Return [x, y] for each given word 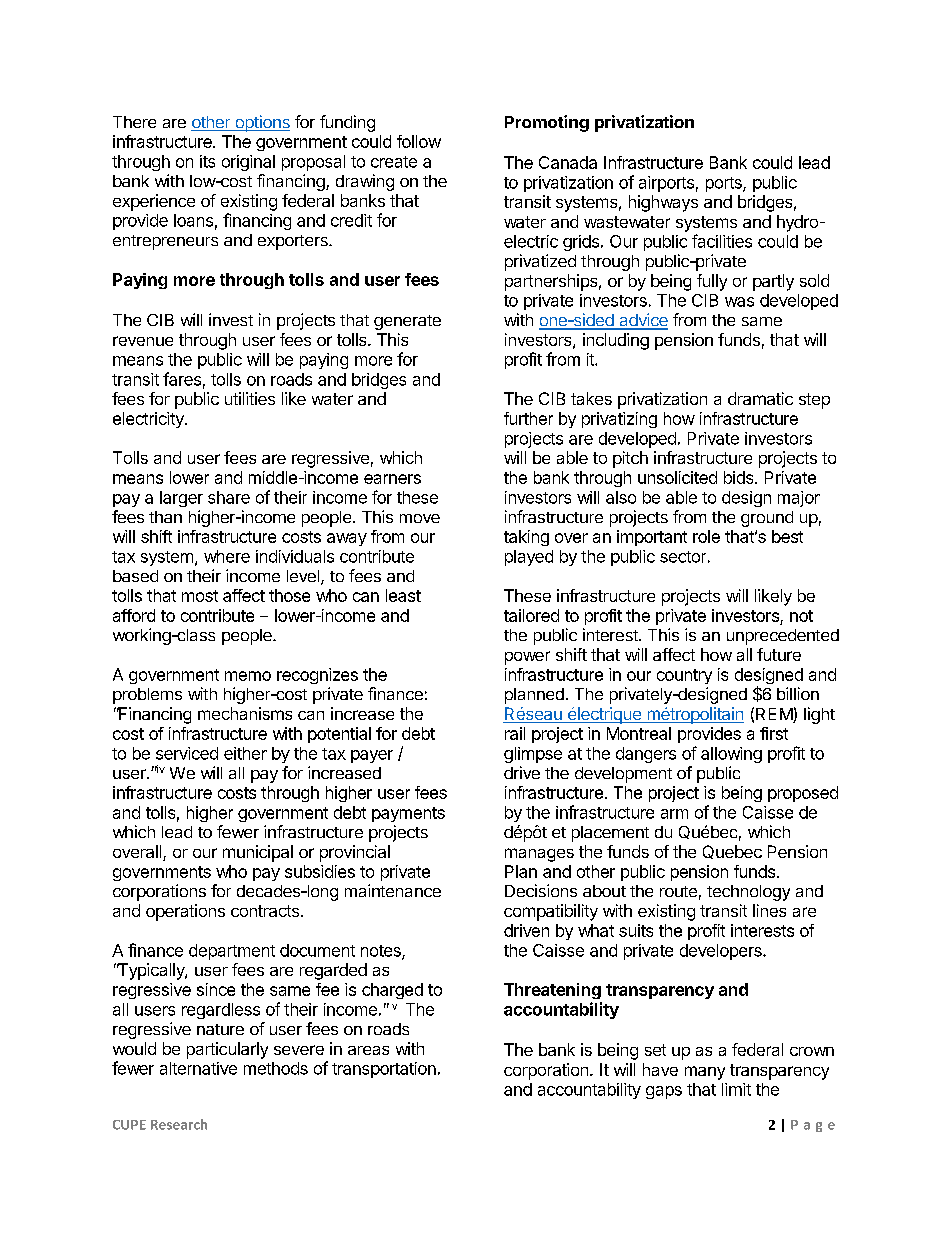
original [248, 163]
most [200, 596]
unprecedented [783, 637]
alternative [198, 1068]
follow [419, 141]
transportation [384, 1070]
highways [663, 203]
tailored [531, 615]
